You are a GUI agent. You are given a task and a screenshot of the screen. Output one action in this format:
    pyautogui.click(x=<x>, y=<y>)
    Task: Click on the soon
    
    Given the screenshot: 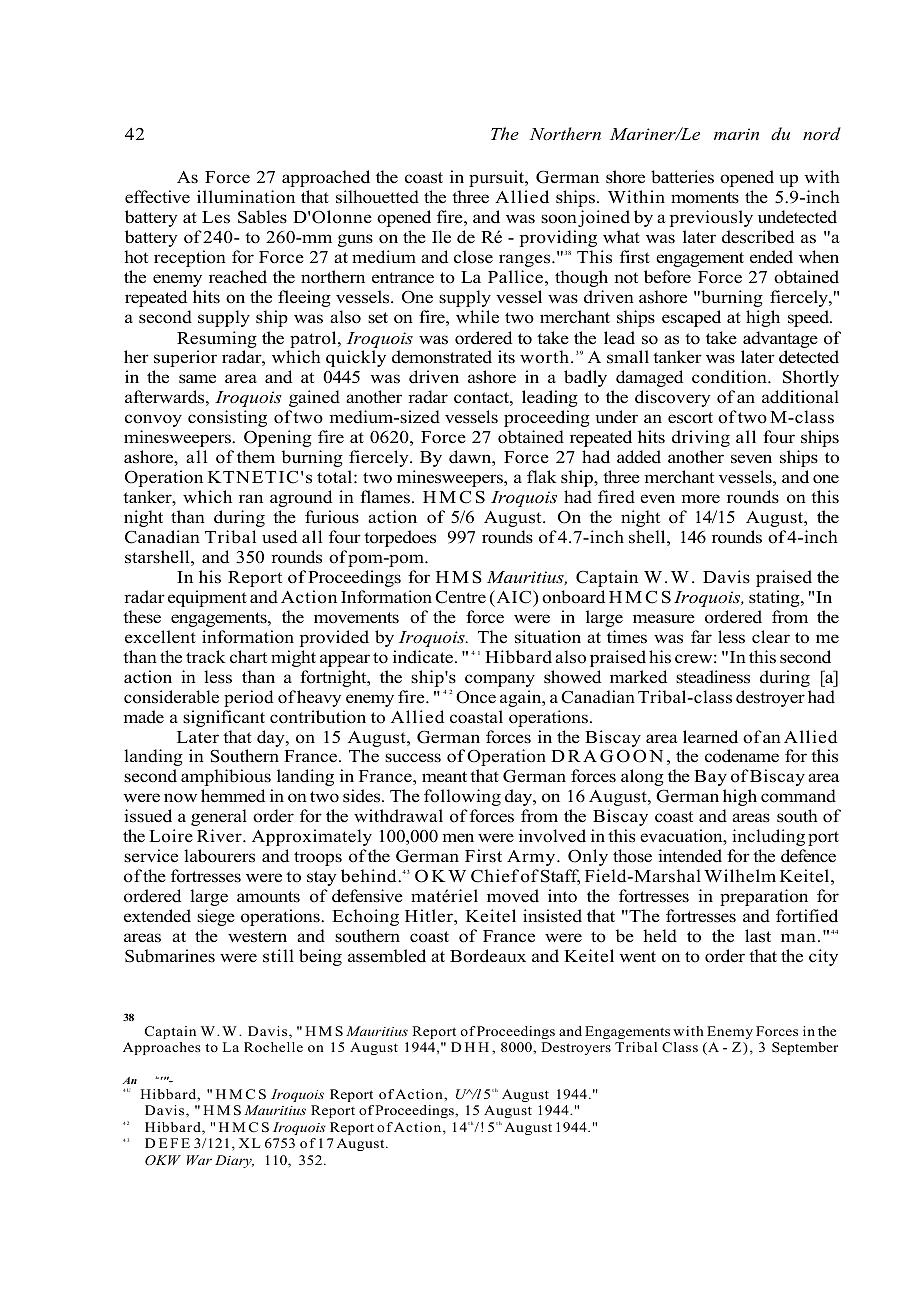 What is the action you would take?
    pyautogui.click(x=559, y=219)
